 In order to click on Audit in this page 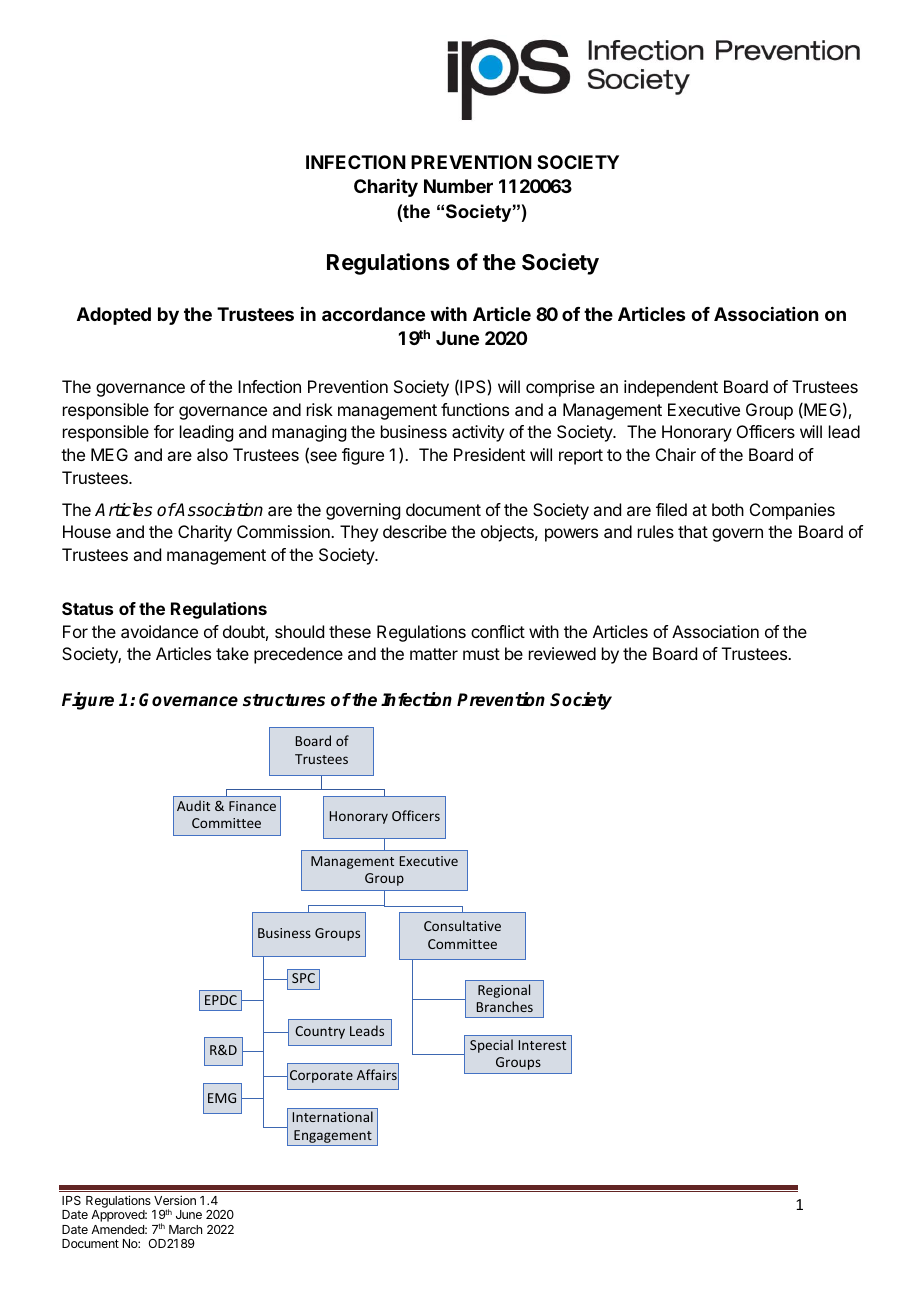, I will do `click(193, 805)`.
